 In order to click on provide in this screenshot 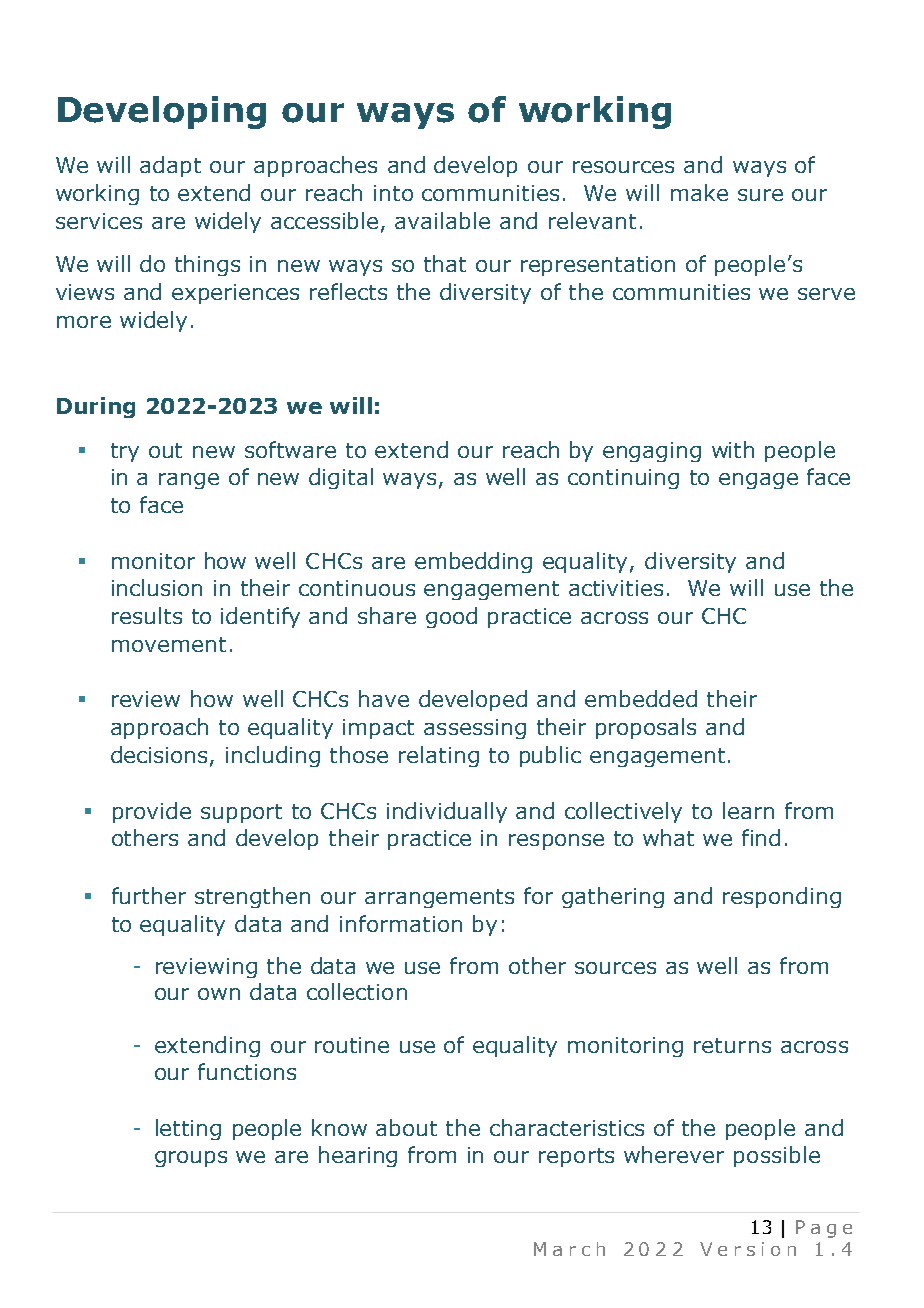, I will do `click(152, 812)`.
